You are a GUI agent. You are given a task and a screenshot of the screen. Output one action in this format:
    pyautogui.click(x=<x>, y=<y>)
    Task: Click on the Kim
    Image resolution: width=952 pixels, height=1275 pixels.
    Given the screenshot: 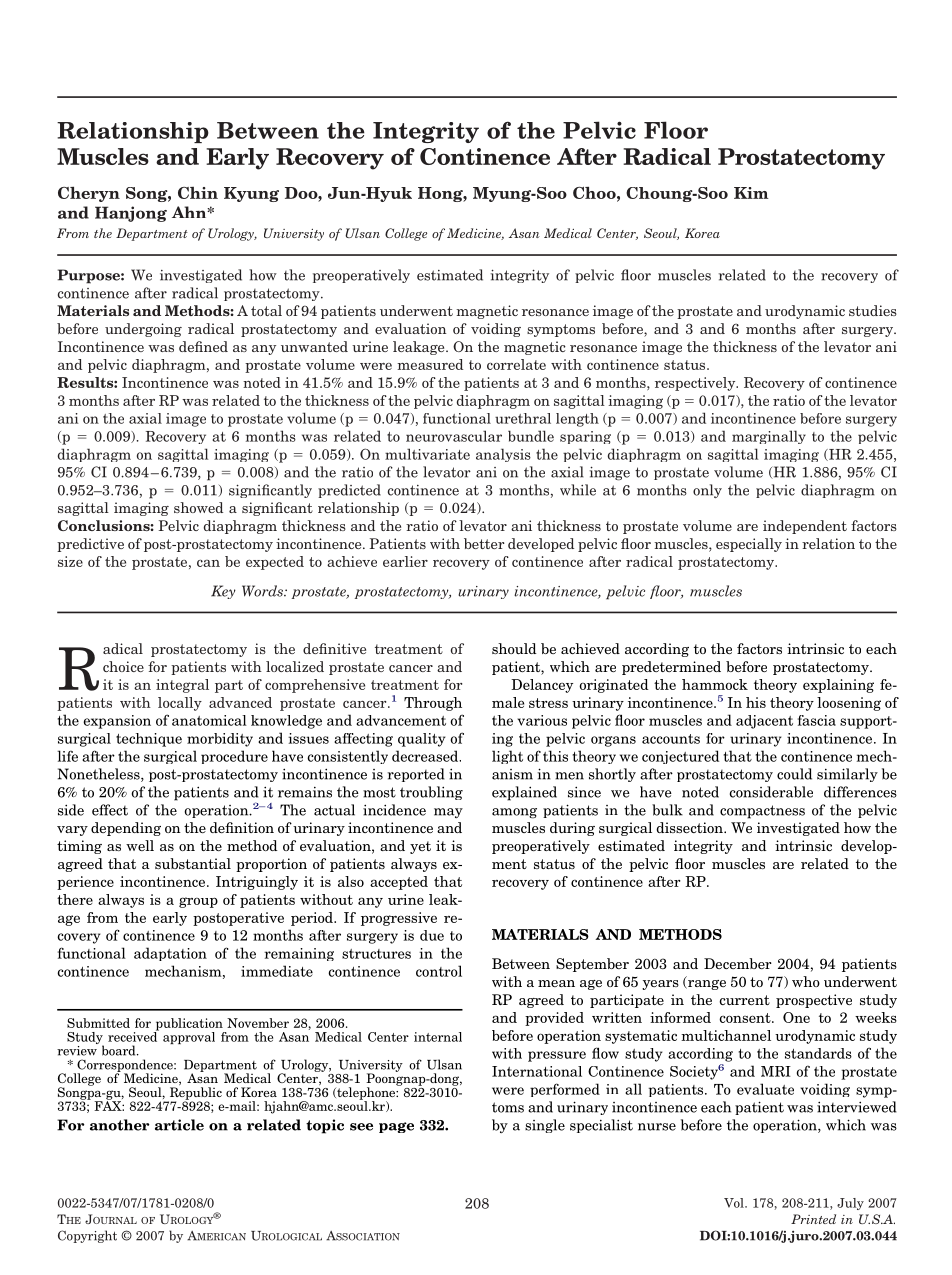 What is the action you would take?
    pyautogui.click(x=751, y=193)
